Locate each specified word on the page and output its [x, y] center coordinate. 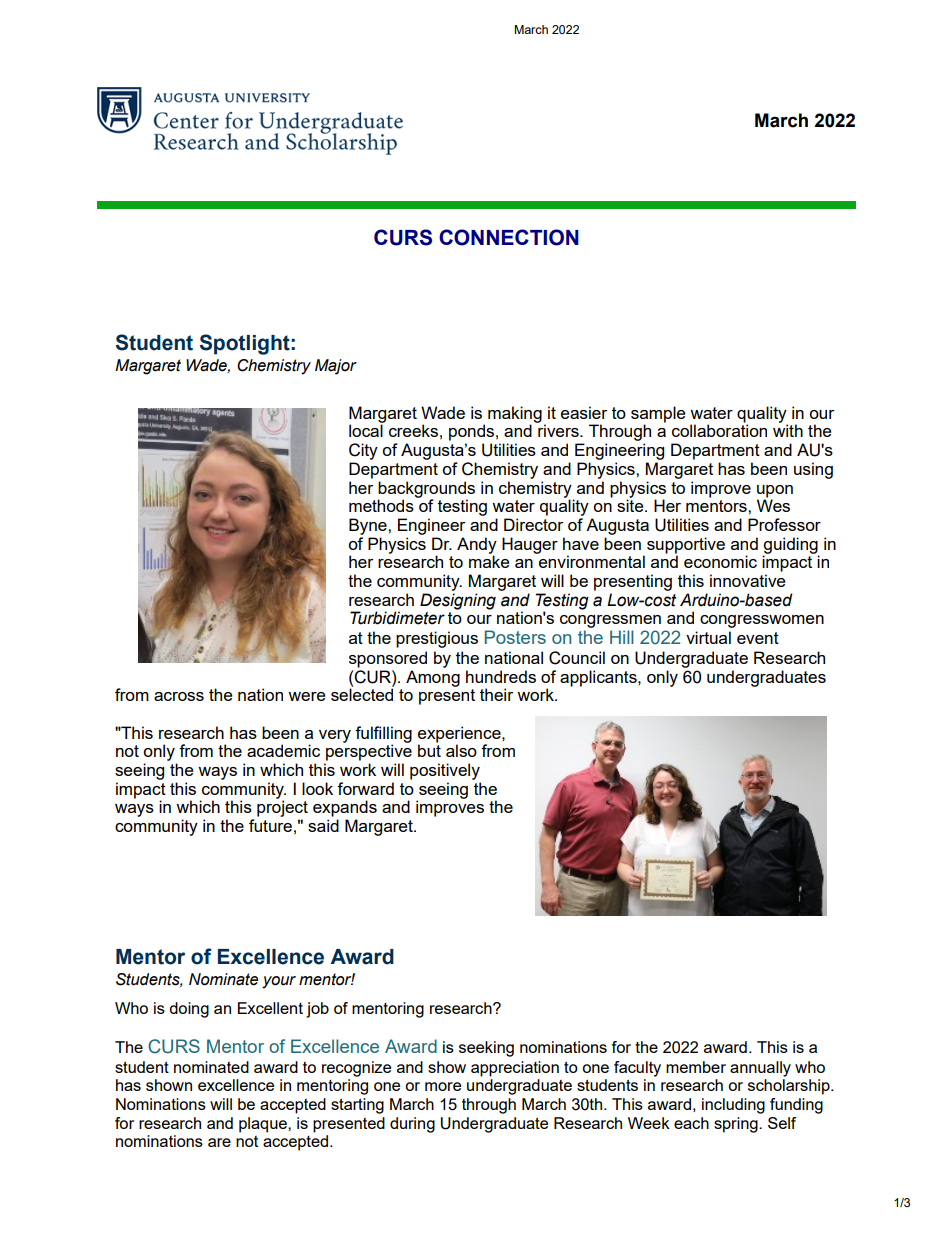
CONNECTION [509, 237]
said [323, 825]
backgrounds [426, 490]
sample [658, 415]
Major [336, 367]
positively [445, 771]
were [306, 696]
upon [775, 491]
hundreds [501, 676]
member [696, 1067]
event [758, 638]
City [363, 451]
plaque [264, 1125]
